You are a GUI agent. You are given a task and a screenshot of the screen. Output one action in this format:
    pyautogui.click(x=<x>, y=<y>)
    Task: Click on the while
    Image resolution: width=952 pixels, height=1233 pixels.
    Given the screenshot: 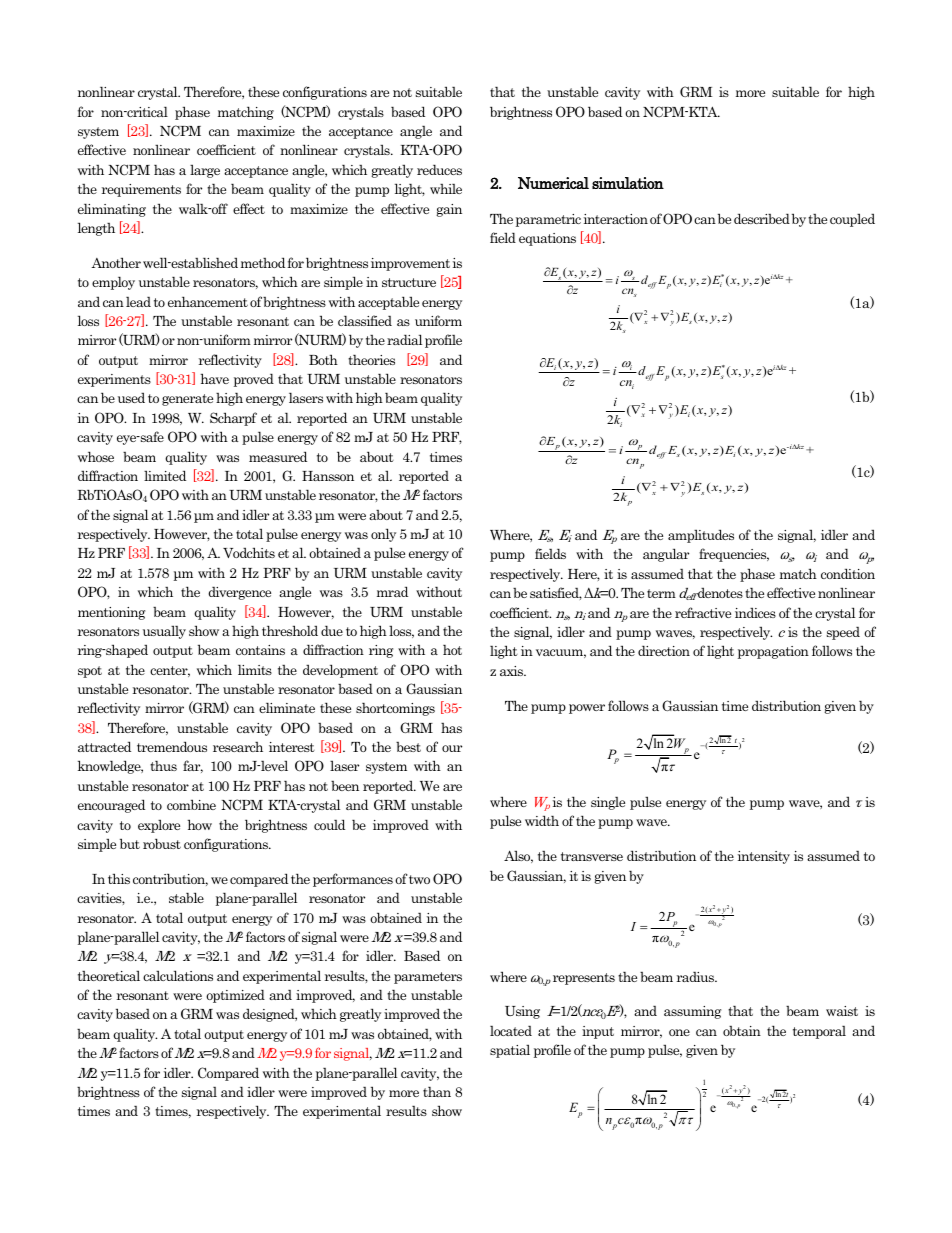 What is the action you would take?
    pyautogui.click(x=446, y=188)
